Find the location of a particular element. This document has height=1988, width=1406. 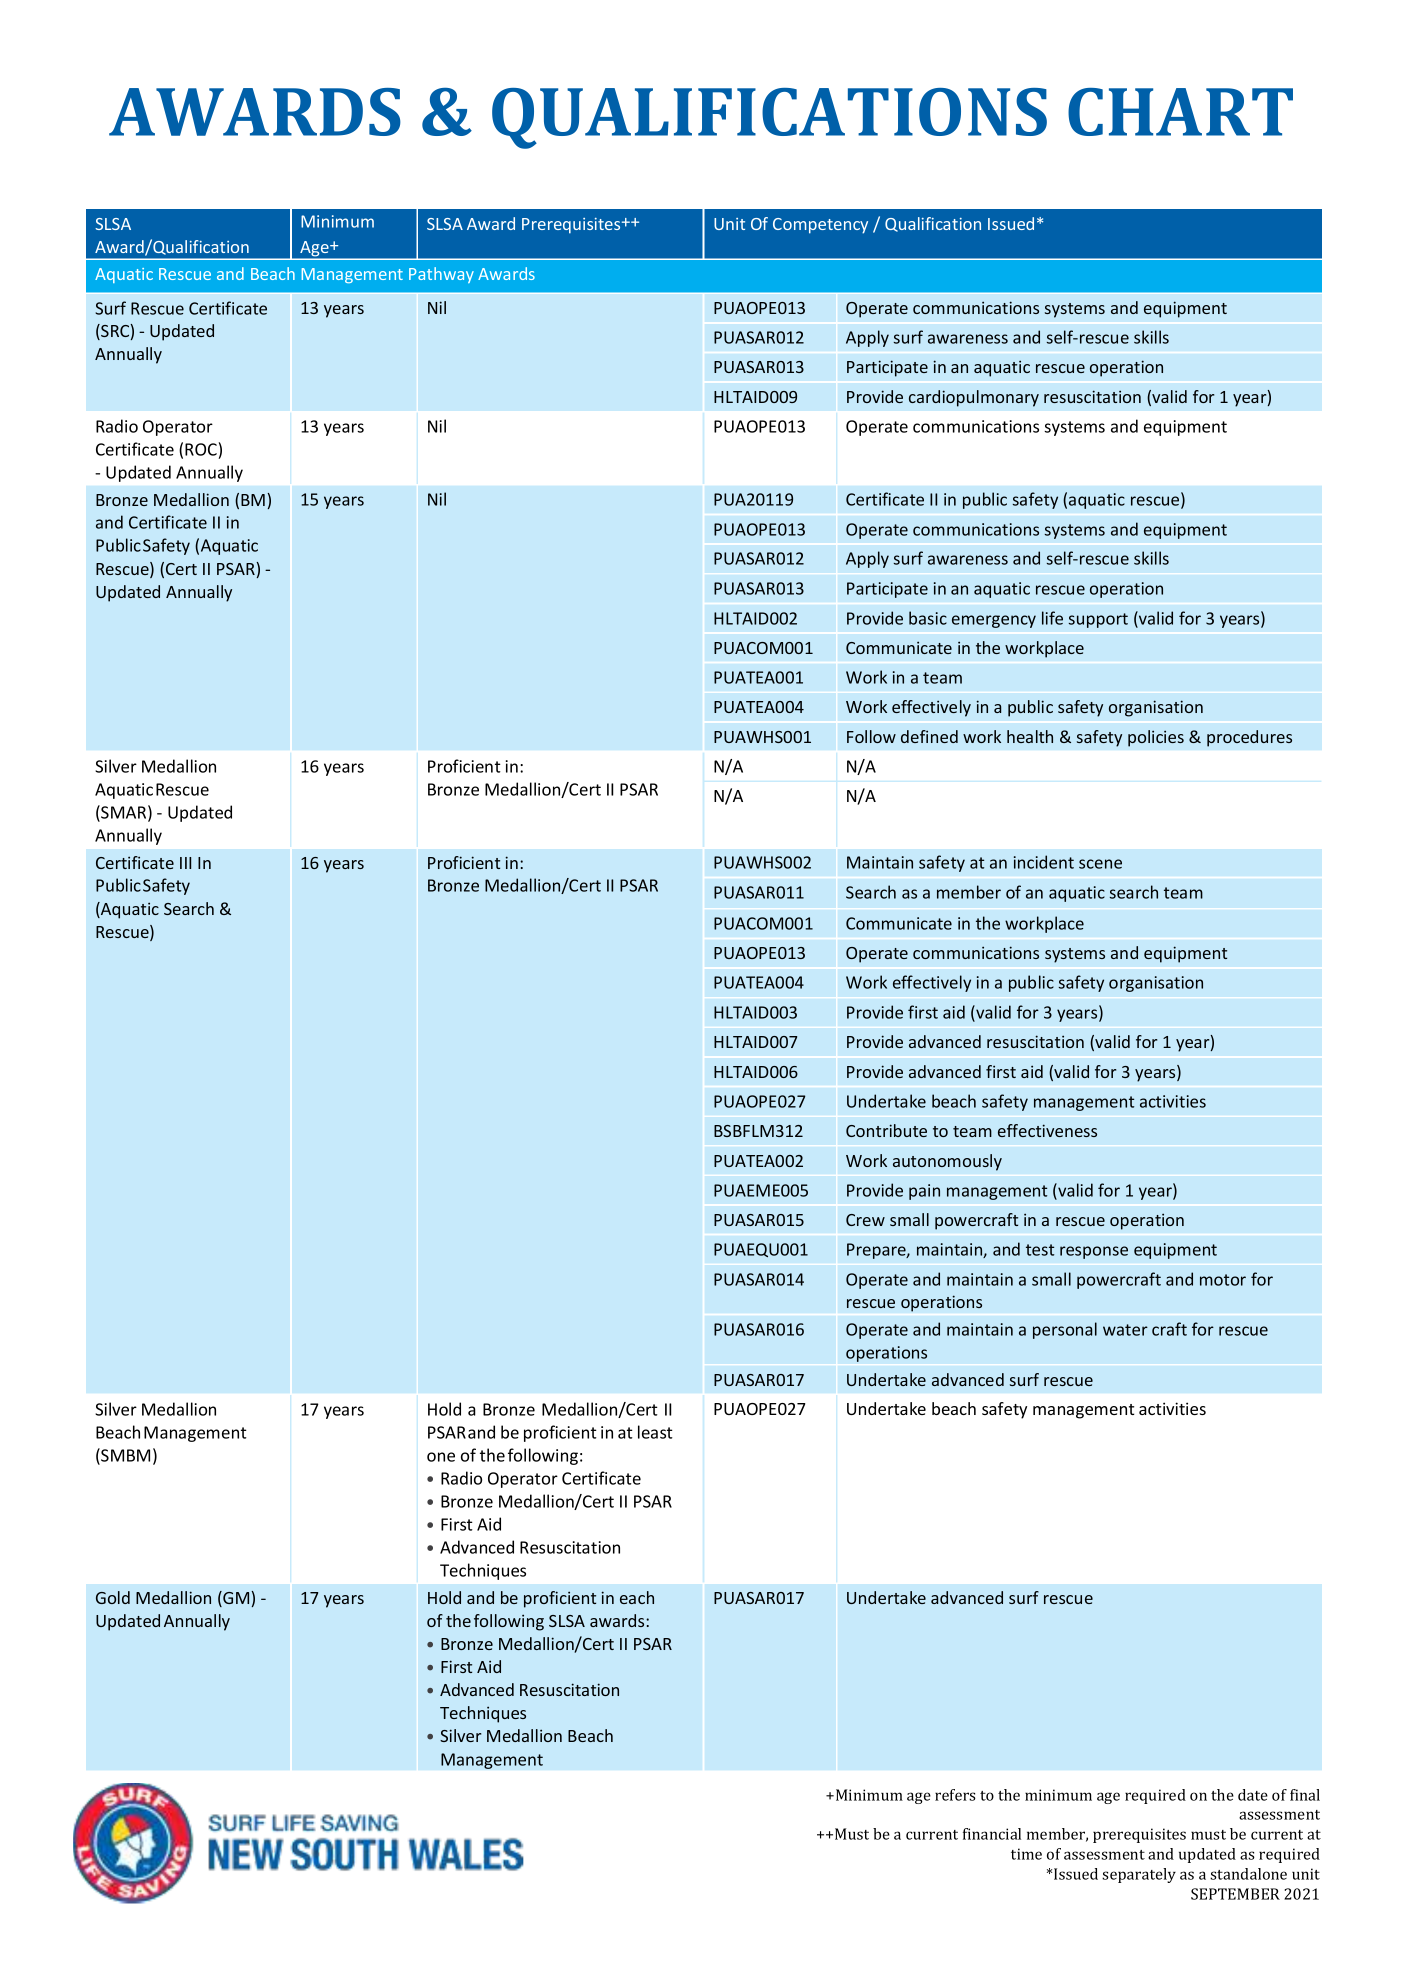

scene is located at coordinates (1100, 864).
